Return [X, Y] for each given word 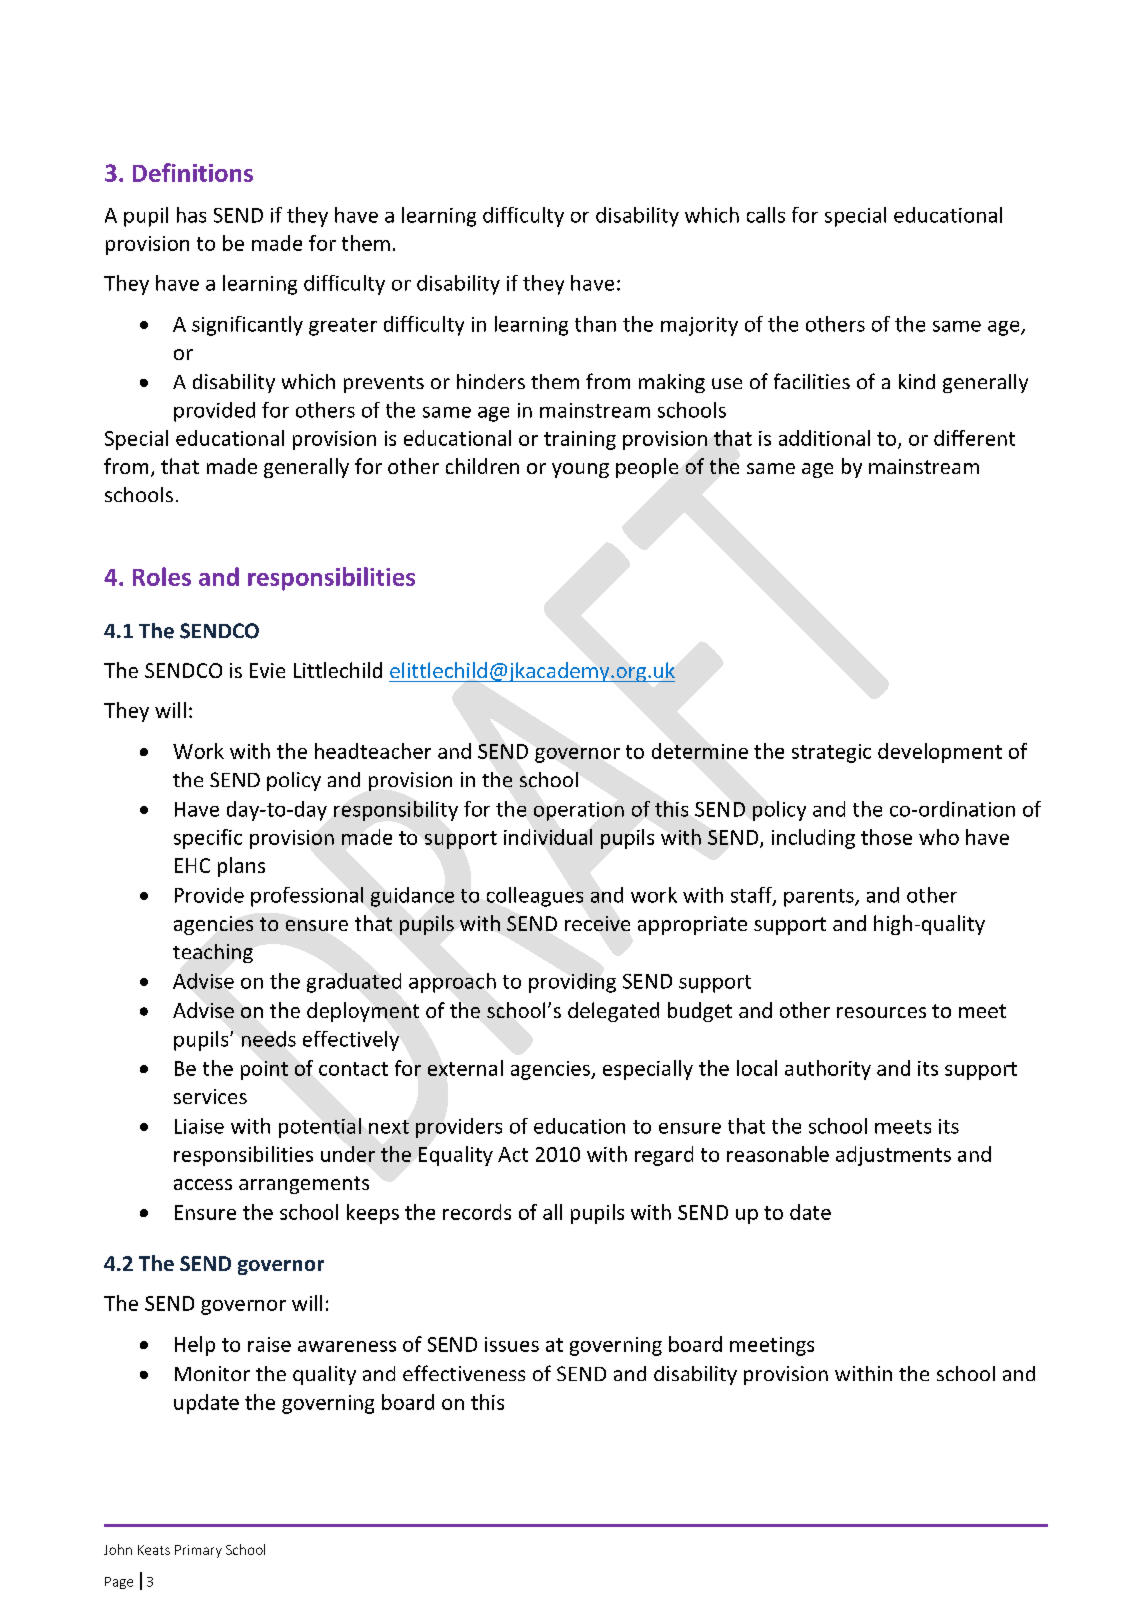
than [595, 324]
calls [766, 215]
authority [828, 1070]
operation [579, 811]
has [191, 215]
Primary [198, 1551]
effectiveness [464, 1373]
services [210, 1096]
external [465, 1068]
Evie [267, 670]
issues [512, 1344]
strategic [831, 753]
